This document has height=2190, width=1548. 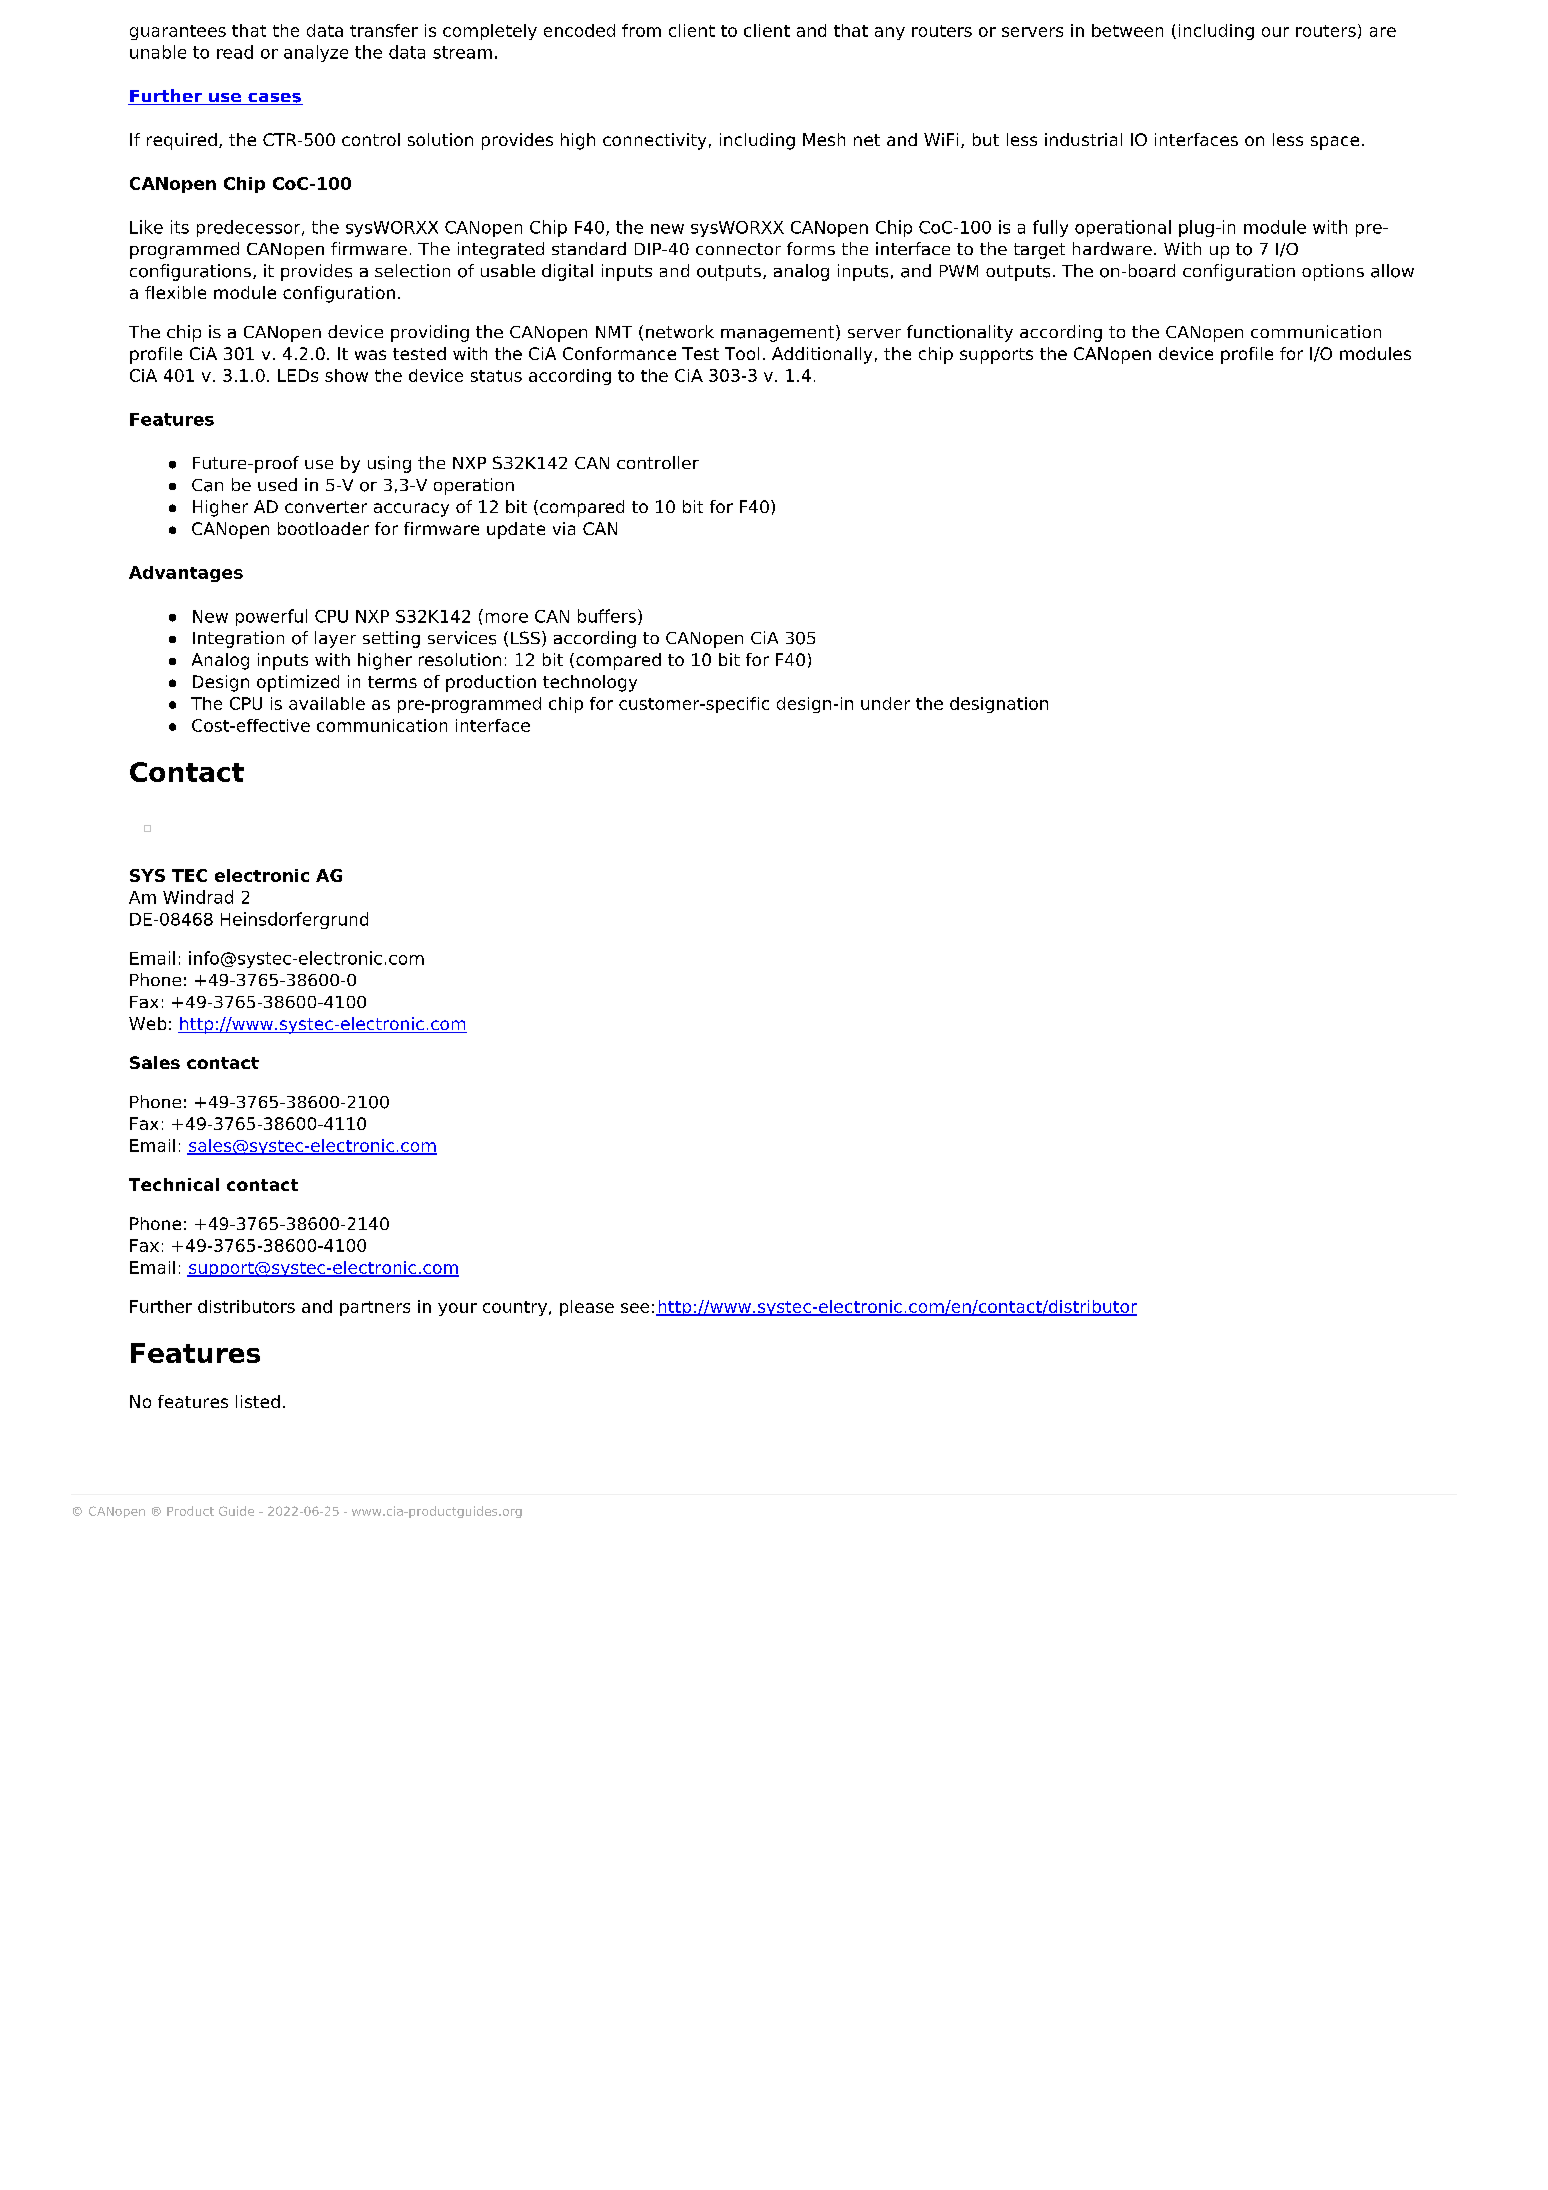 What do you see at coordinates (258, 1401) in the document?
I see `listed` at bounding box center [258, 1401].
